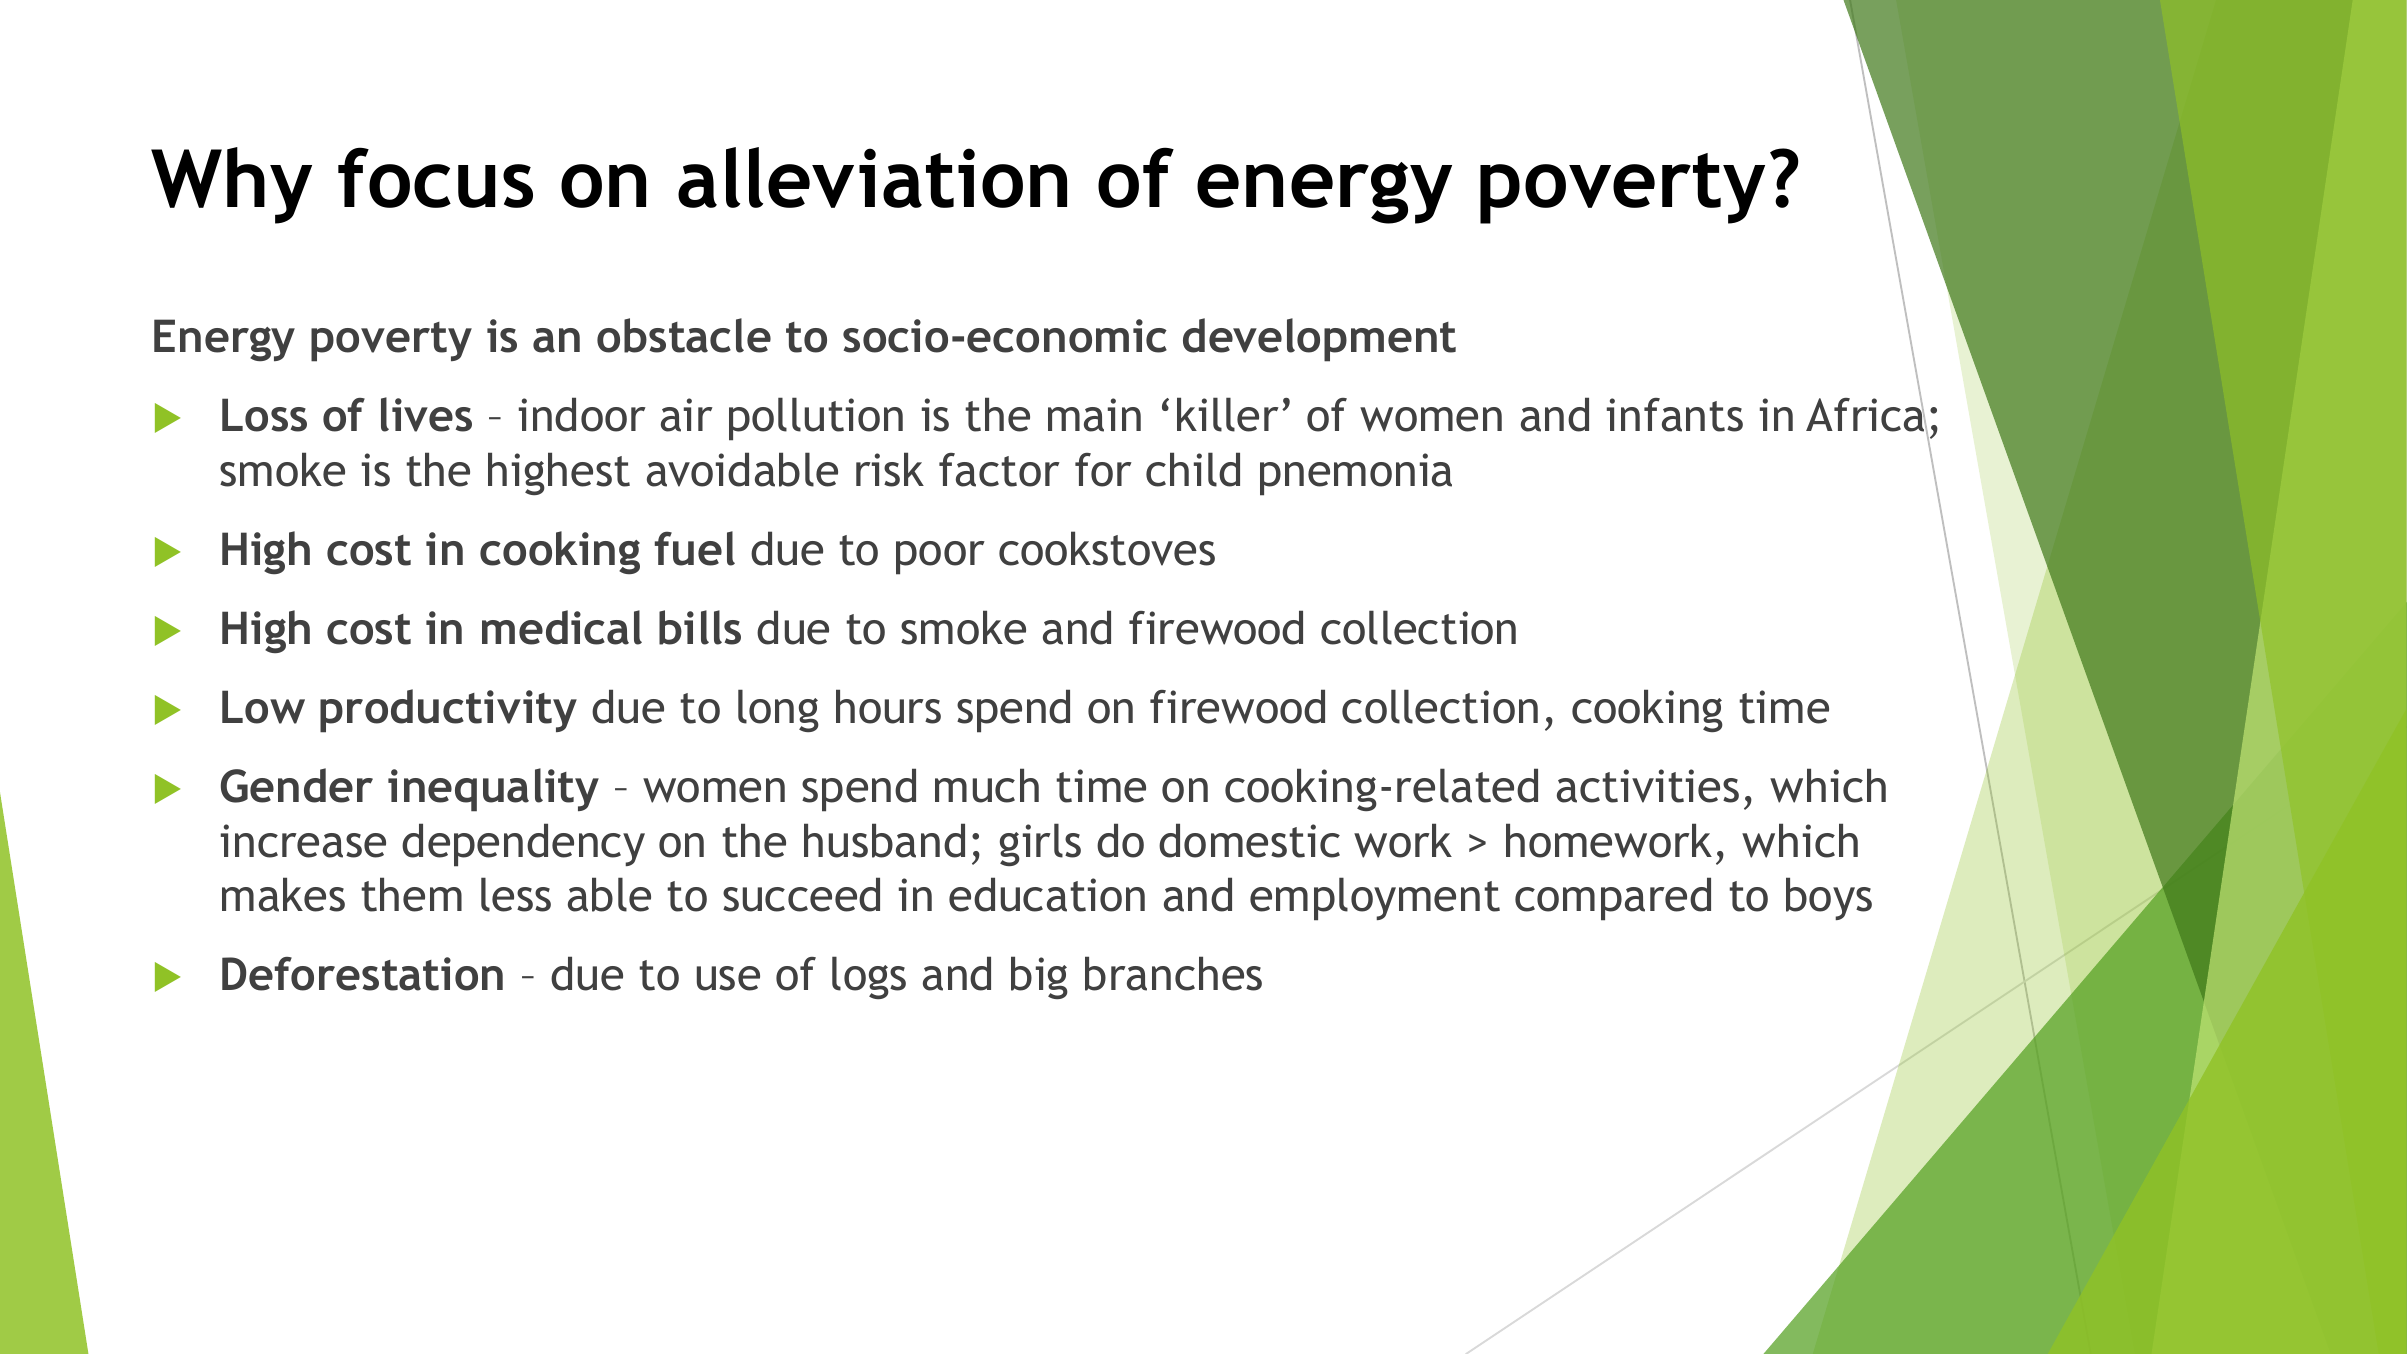 The width and height of the page is (2407, 1354). Describe the element at coordinates (435, 177) in the page. I see `focus` at that location.
